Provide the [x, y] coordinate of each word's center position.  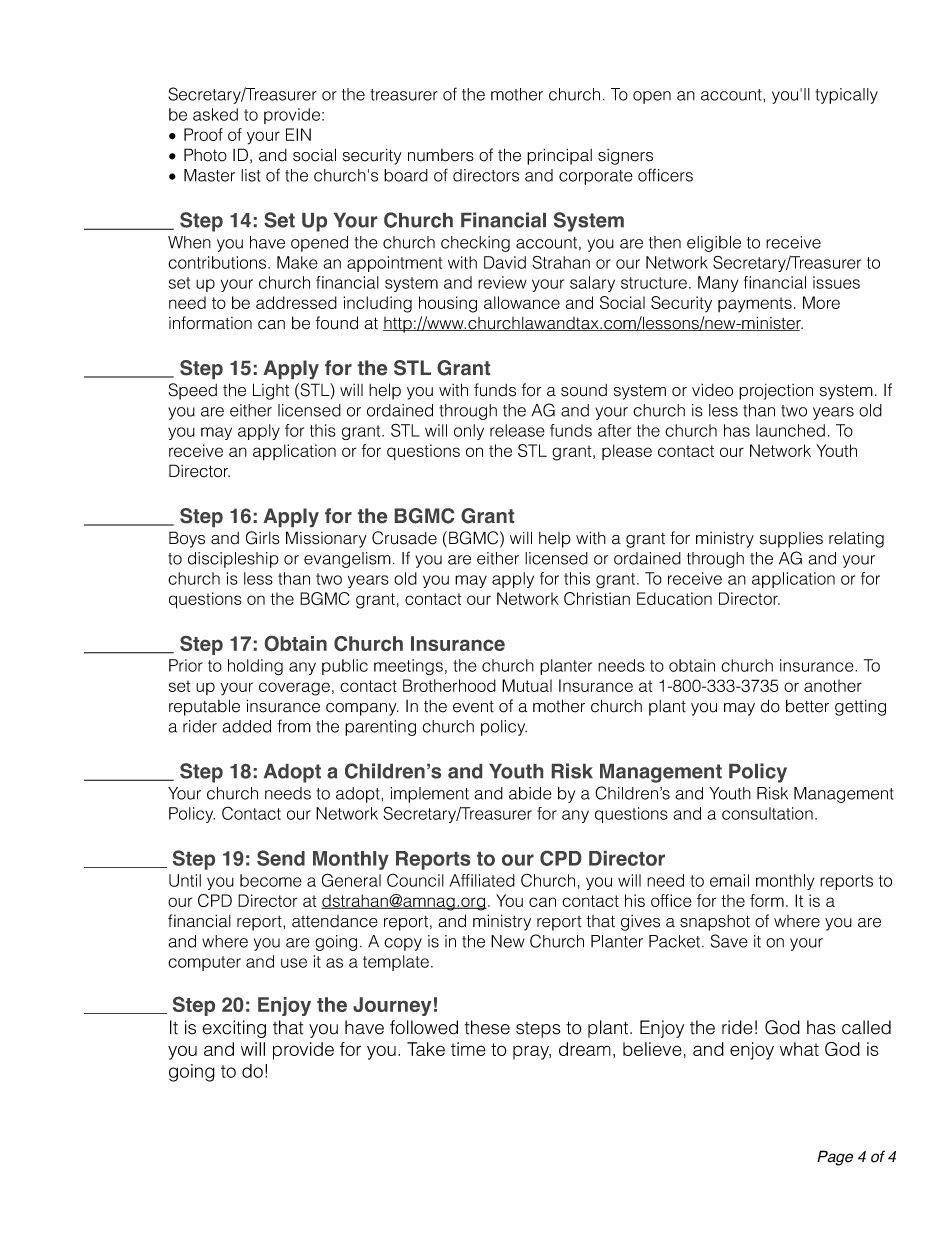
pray [532, 1052]
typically [846, 96]
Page [835, 1158]
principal [559, 156]
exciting [234, 1029]
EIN [298, 134]
